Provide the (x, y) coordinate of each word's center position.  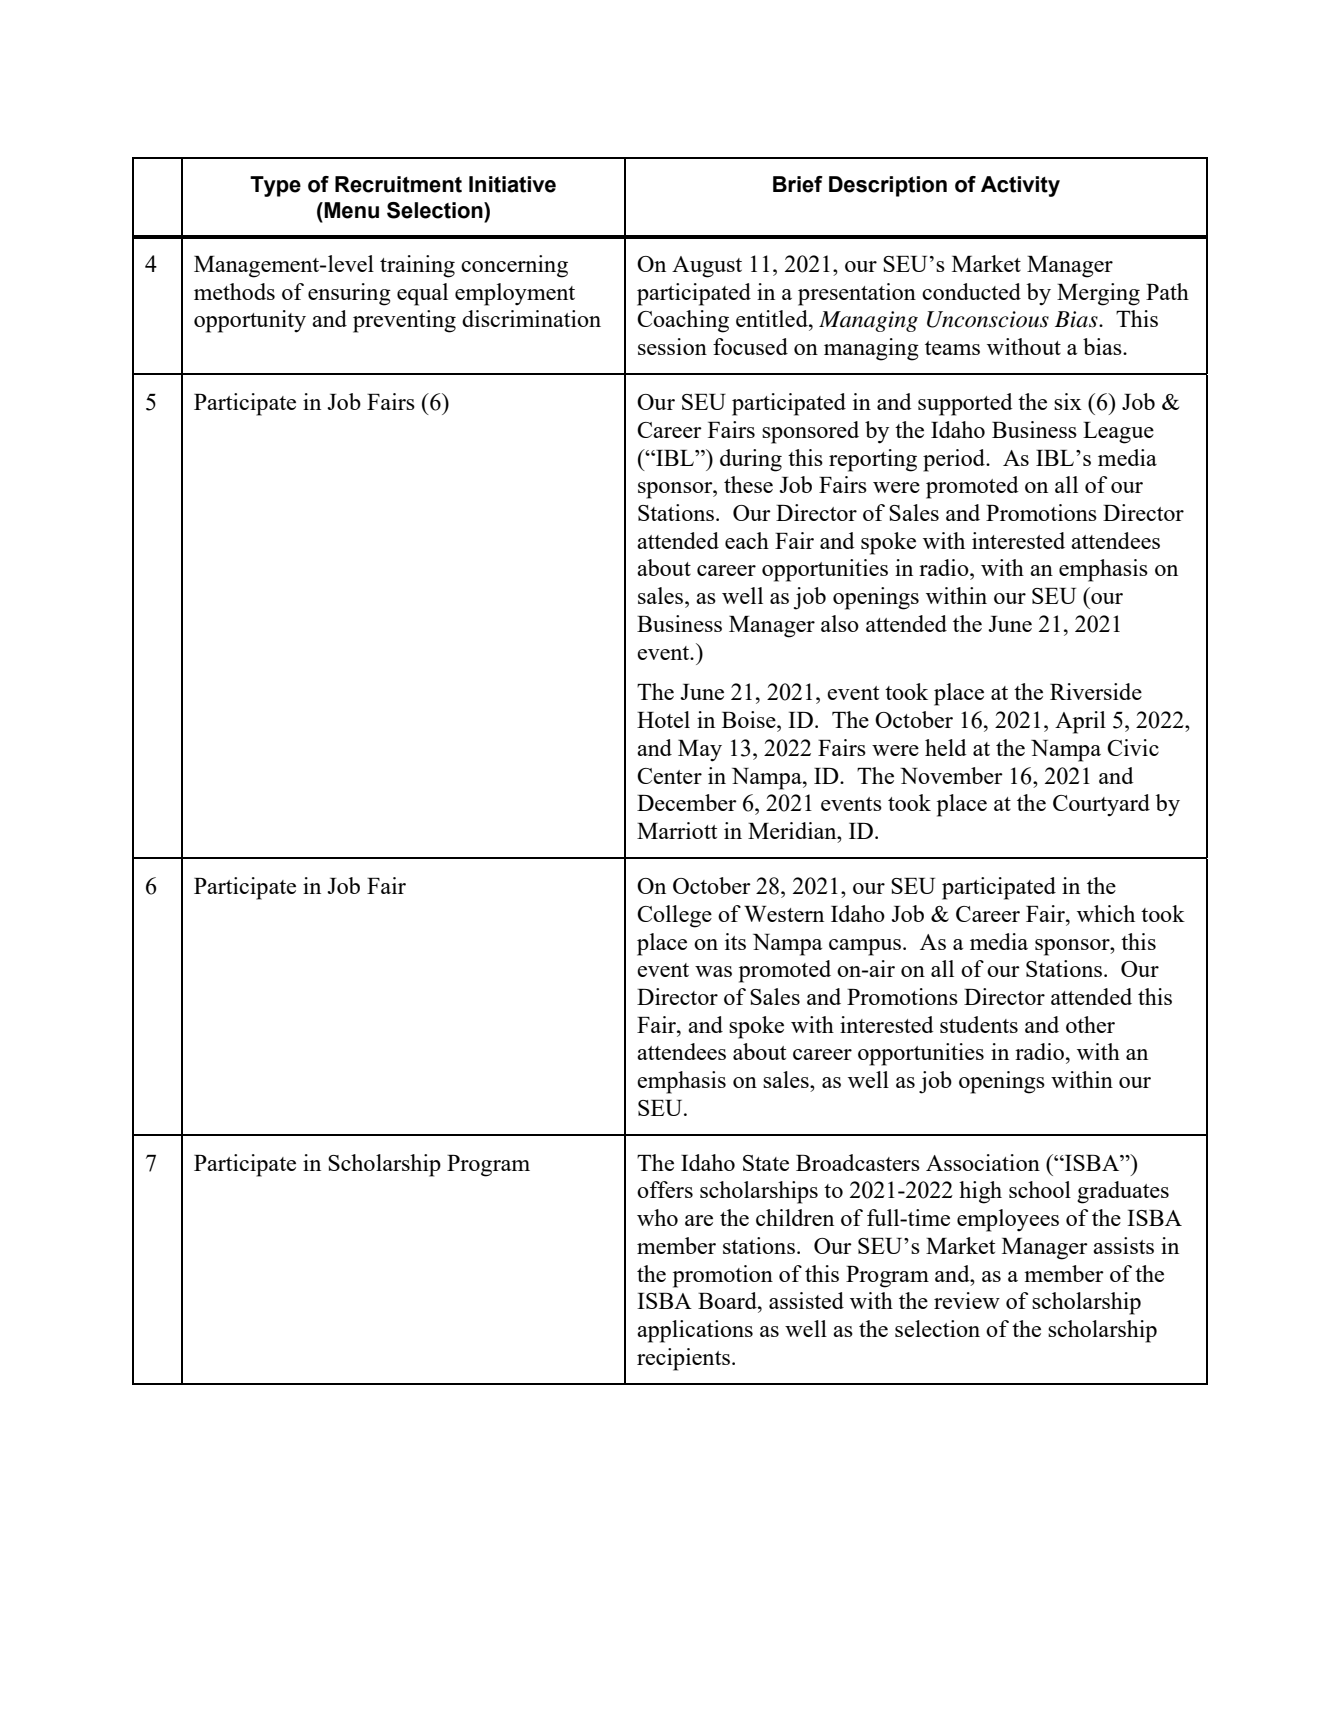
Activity (1020, 186)
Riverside (1096, 691)
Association (983, 1162)
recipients (683, 1359)
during (751, 460)
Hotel (663, 719)
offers (665, 1189)
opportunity (250, 321)
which (1106, 913)
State (766, 1163)
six (1068, 401)
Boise (750, 719)
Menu (350, 210)
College (674, 916)
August (707, 267)
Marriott (677, 830)
